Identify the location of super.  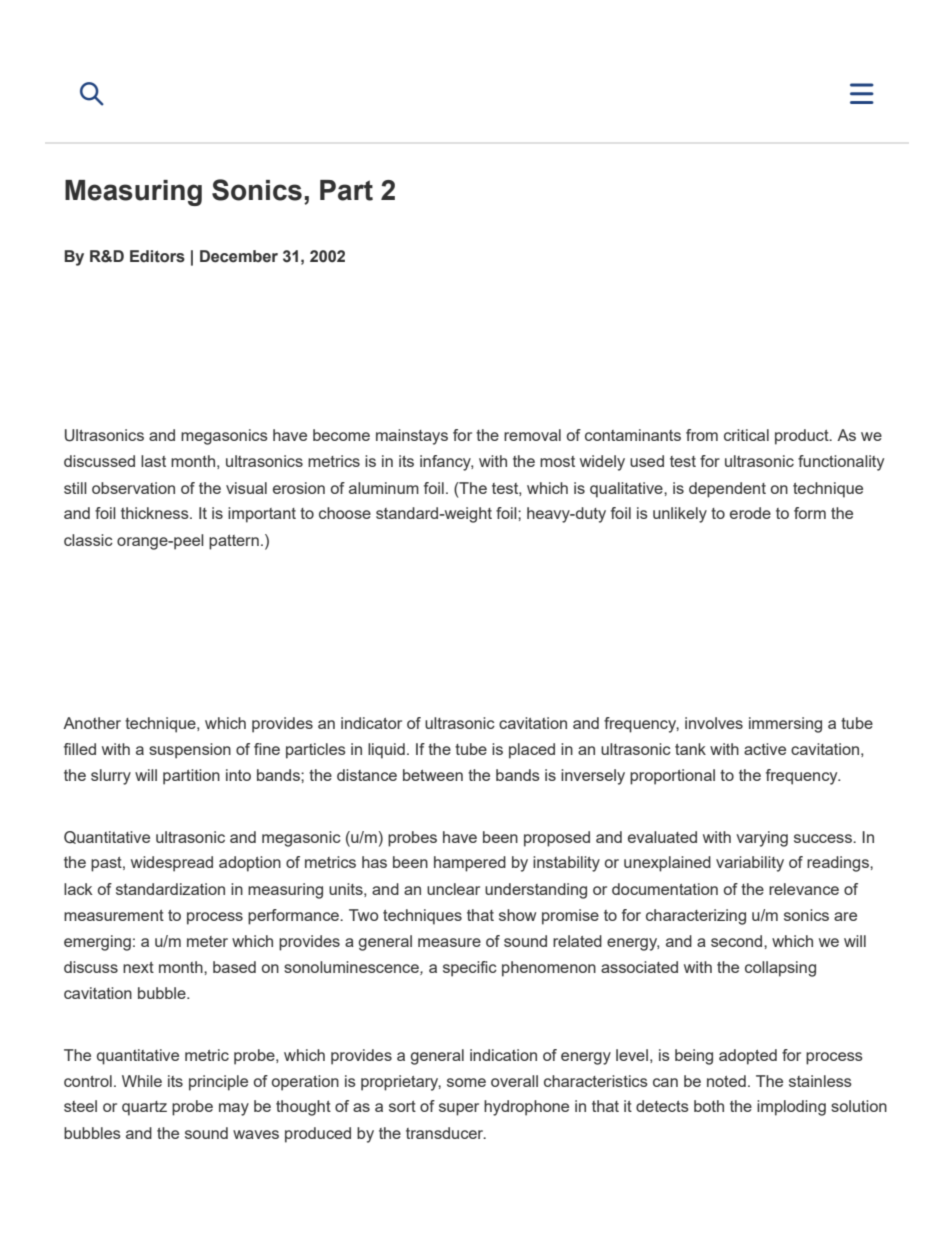
(459, 1109).
